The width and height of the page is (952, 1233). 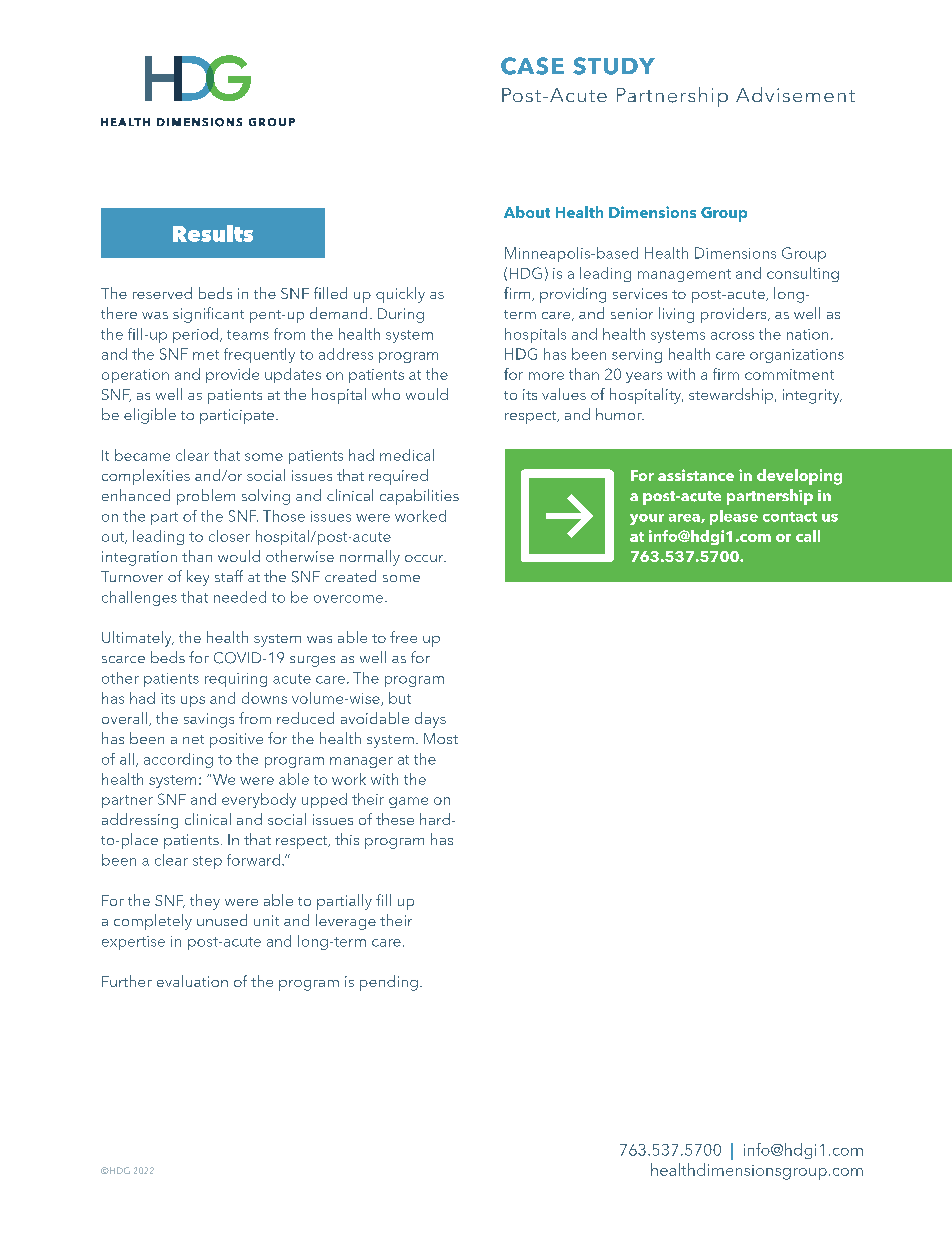 I want to click on Advisement, so click(x=795, y=94).
